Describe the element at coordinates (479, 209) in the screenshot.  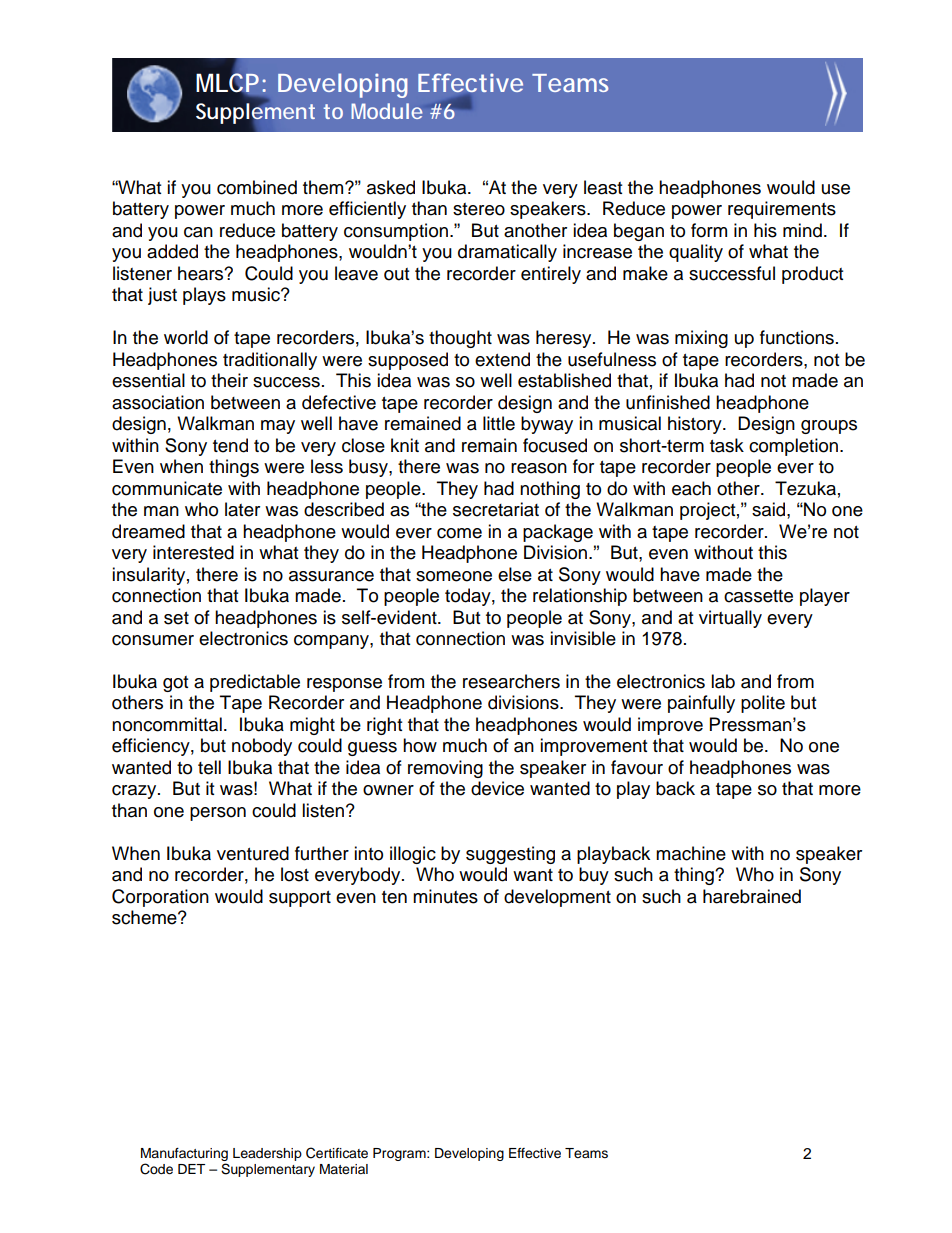
I see `stereo` at that location.
